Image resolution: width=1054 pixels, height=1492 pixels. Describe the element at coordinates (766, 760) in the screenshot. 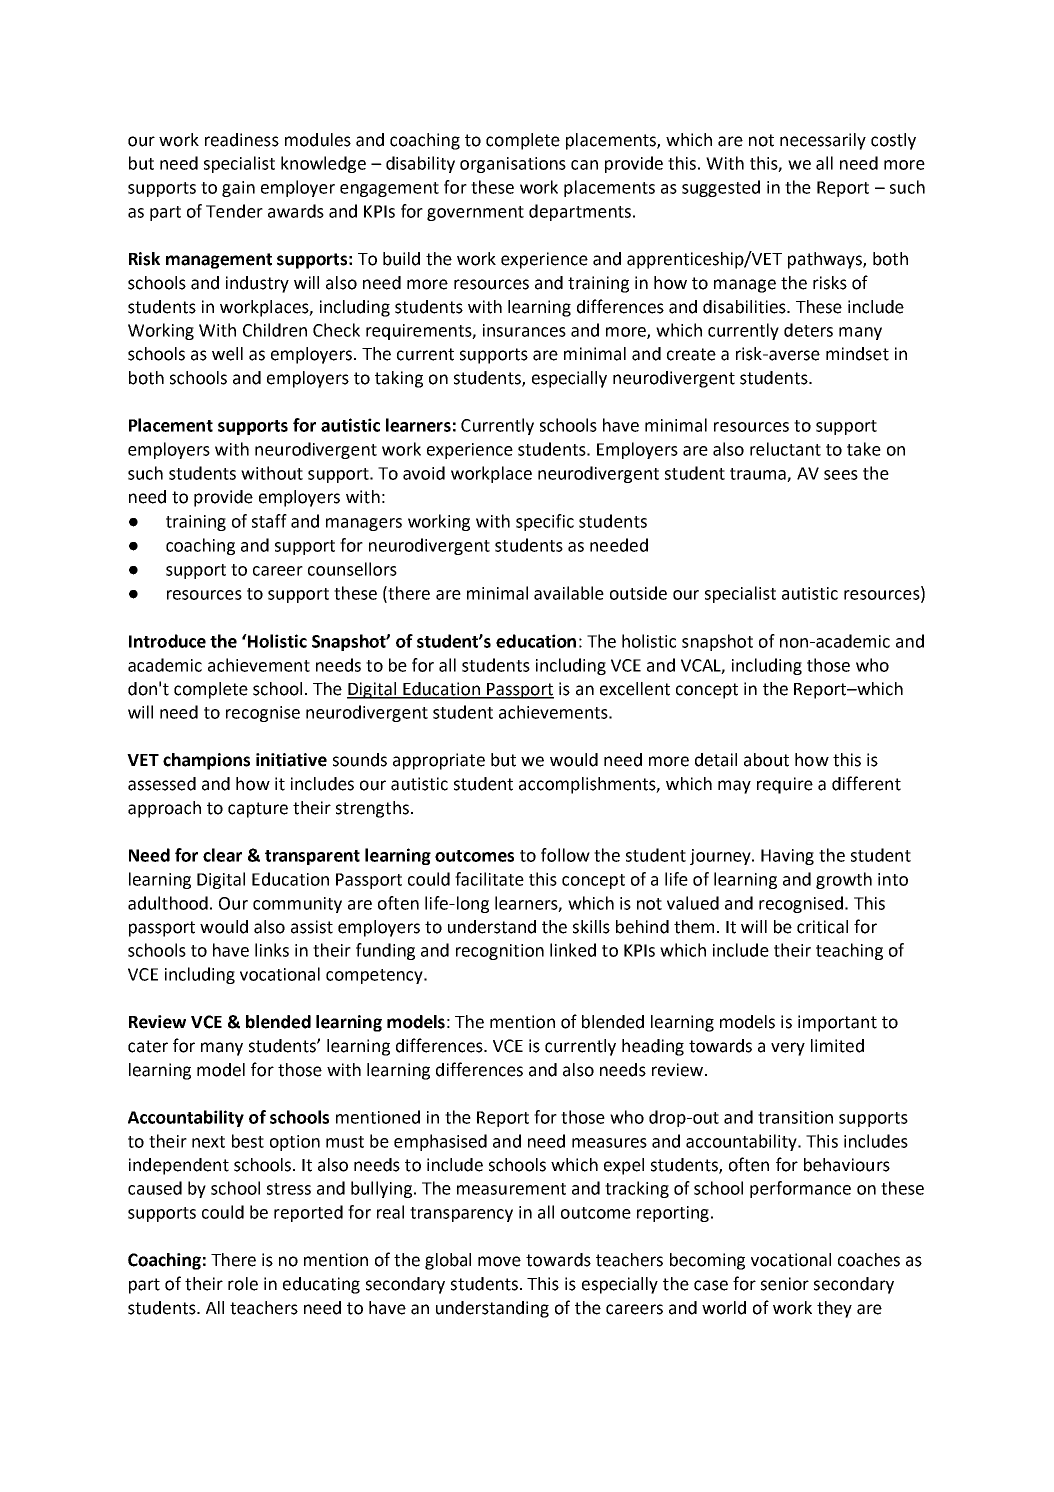

I see `about` at that location.
